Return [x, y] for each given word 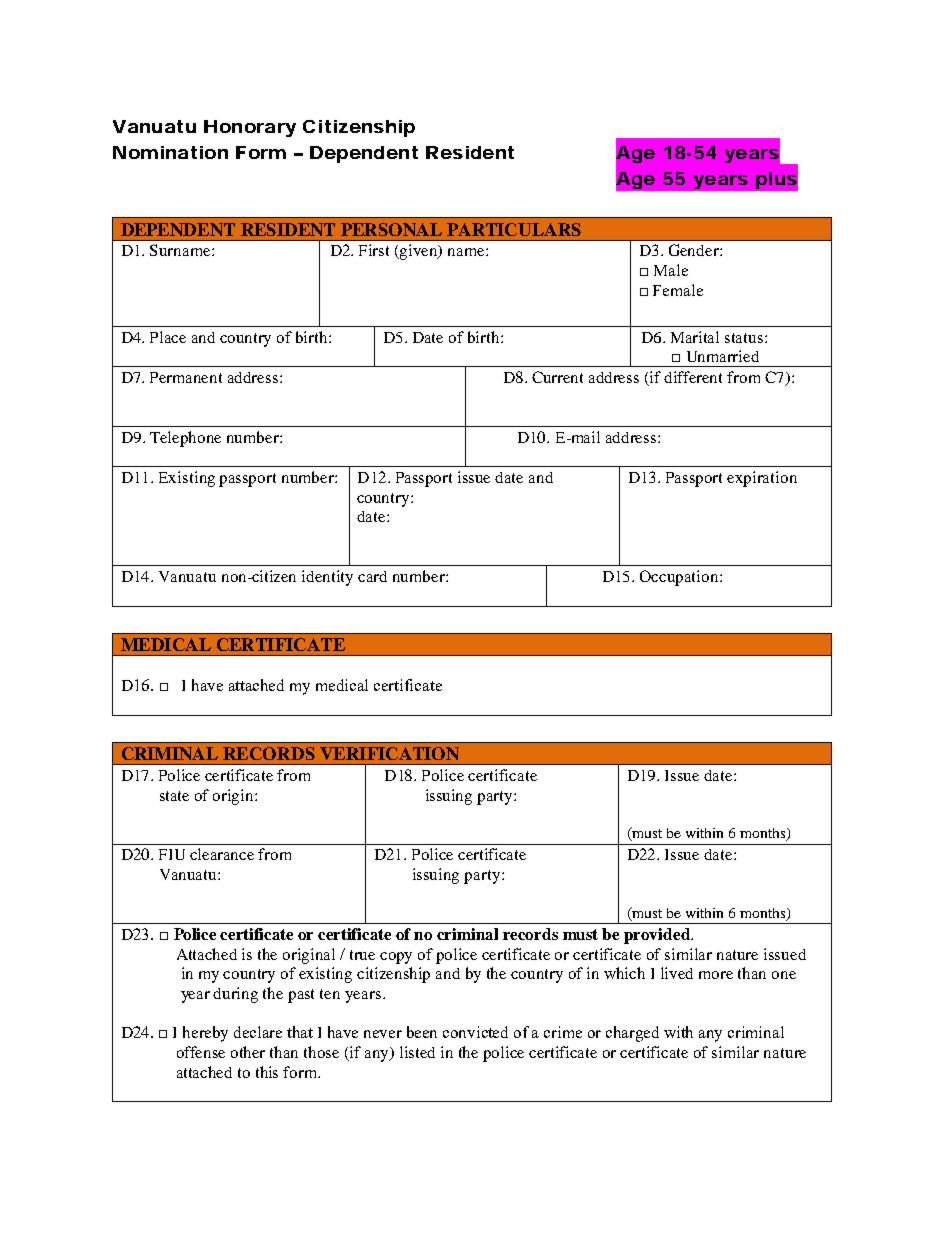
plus [776, 180]
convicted [475, 1032]
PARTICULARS [514, 229]
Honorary [250, 128]
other [248, 1052]
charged [632, 1034]
